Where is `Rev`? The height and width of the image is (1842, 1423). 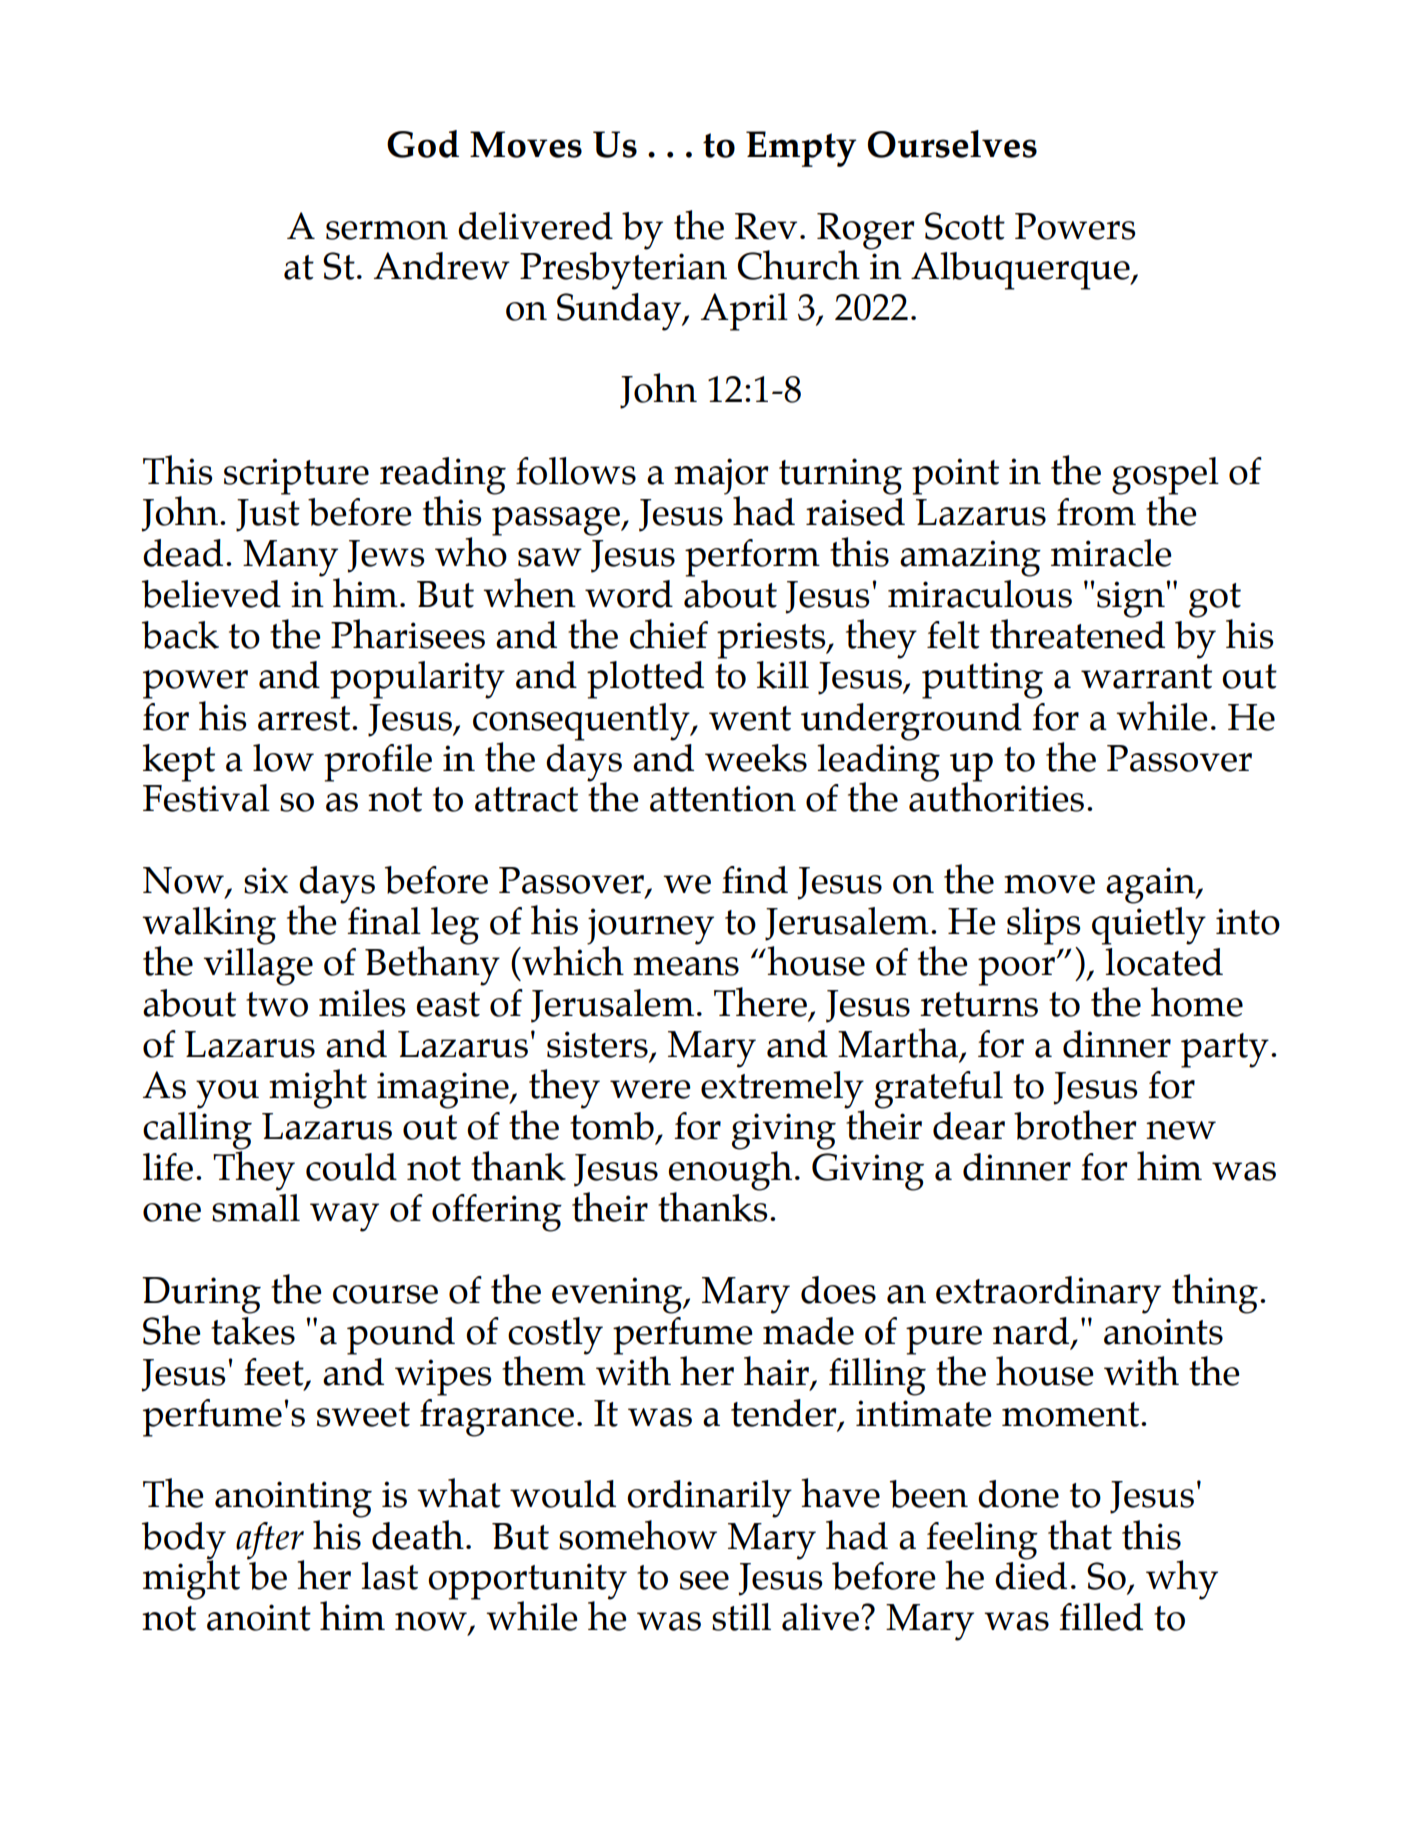
Rev is located at coordinates (766, 226).
